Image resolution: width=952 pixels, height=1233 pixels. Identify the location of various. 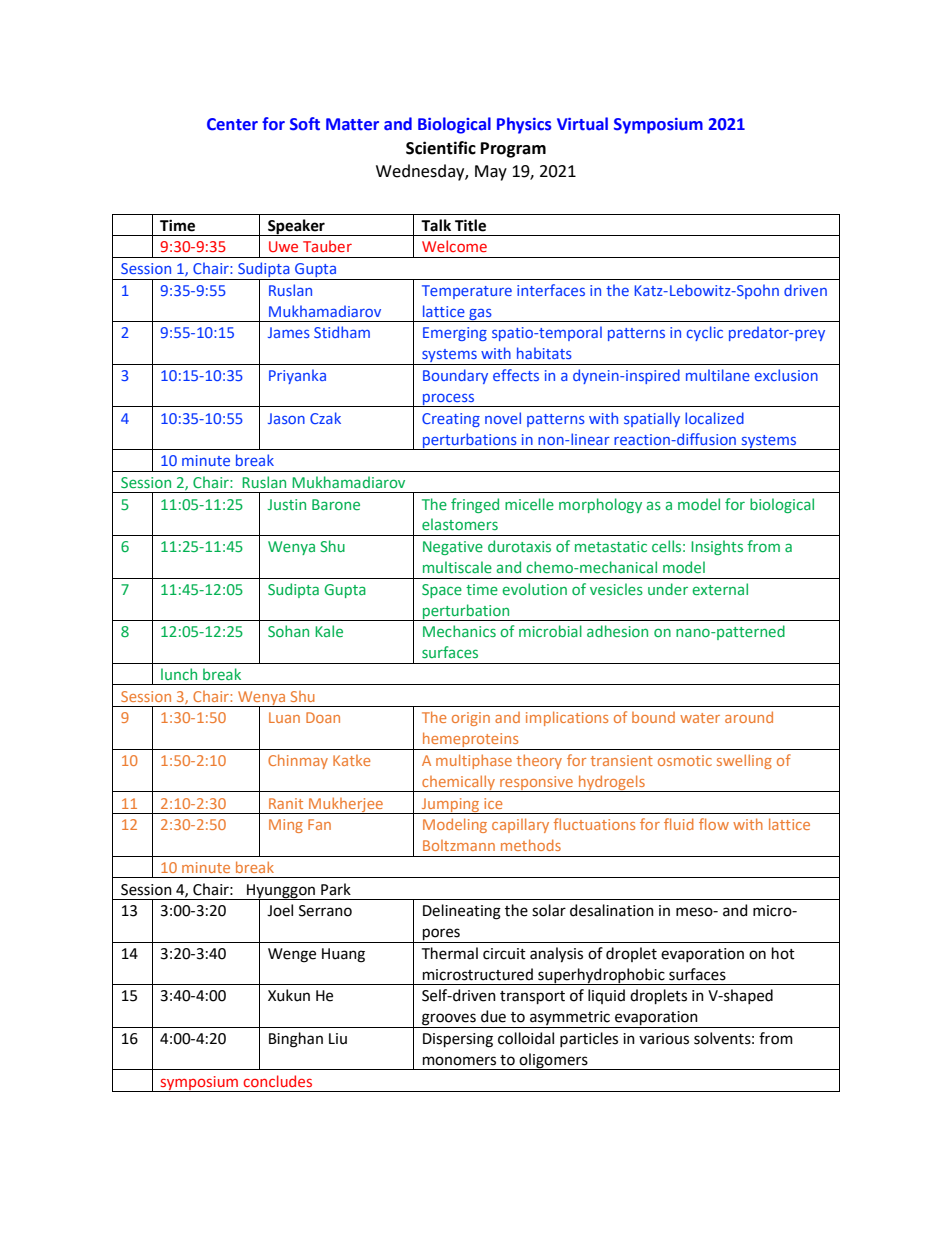
(664, 1039).
